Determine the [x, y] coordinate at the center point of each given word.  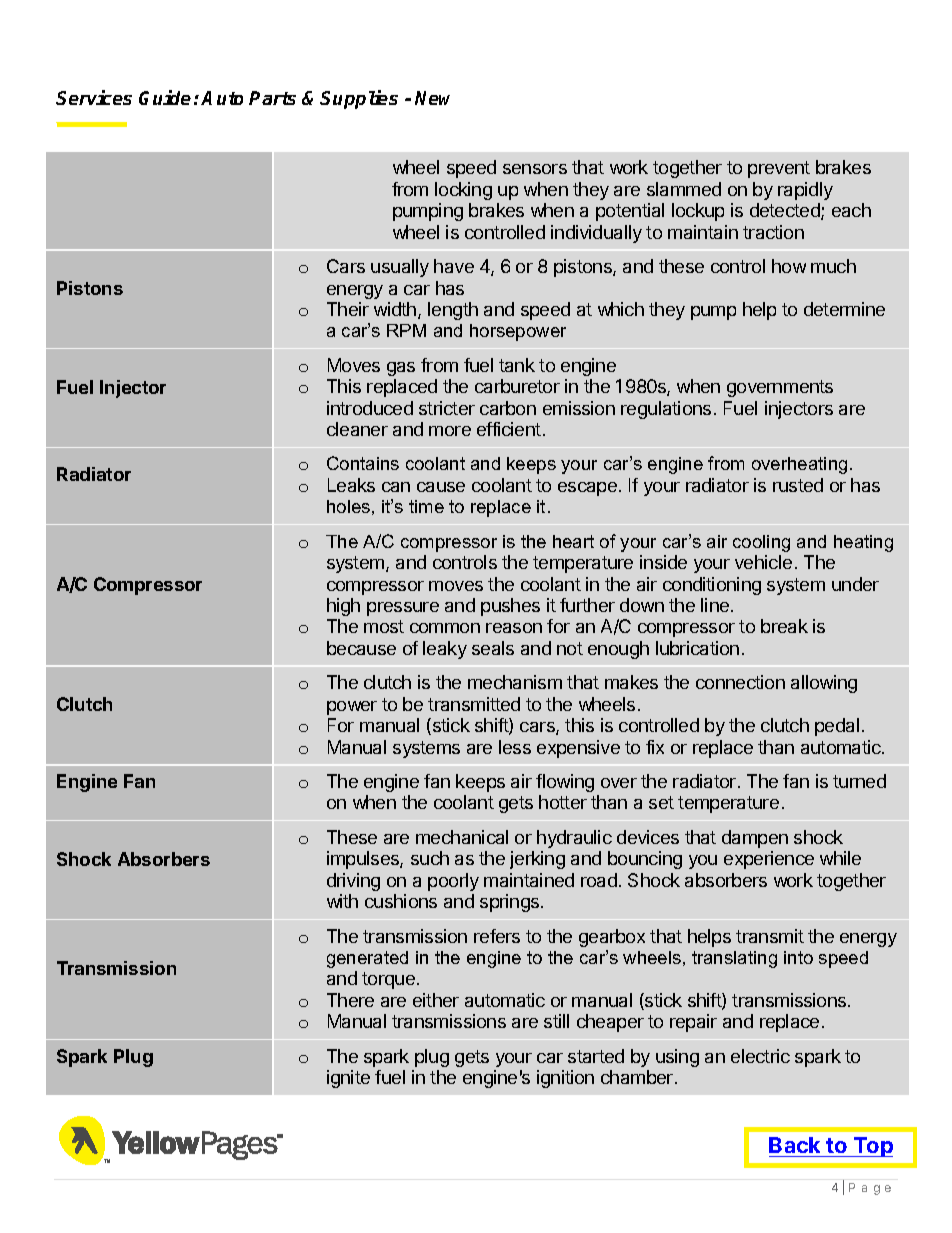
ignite [348, 1079]
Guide [165, 97]
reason [514, 628]
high [343, 607]
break [784, 626]
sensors [535, 169]
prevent [779, 169]
